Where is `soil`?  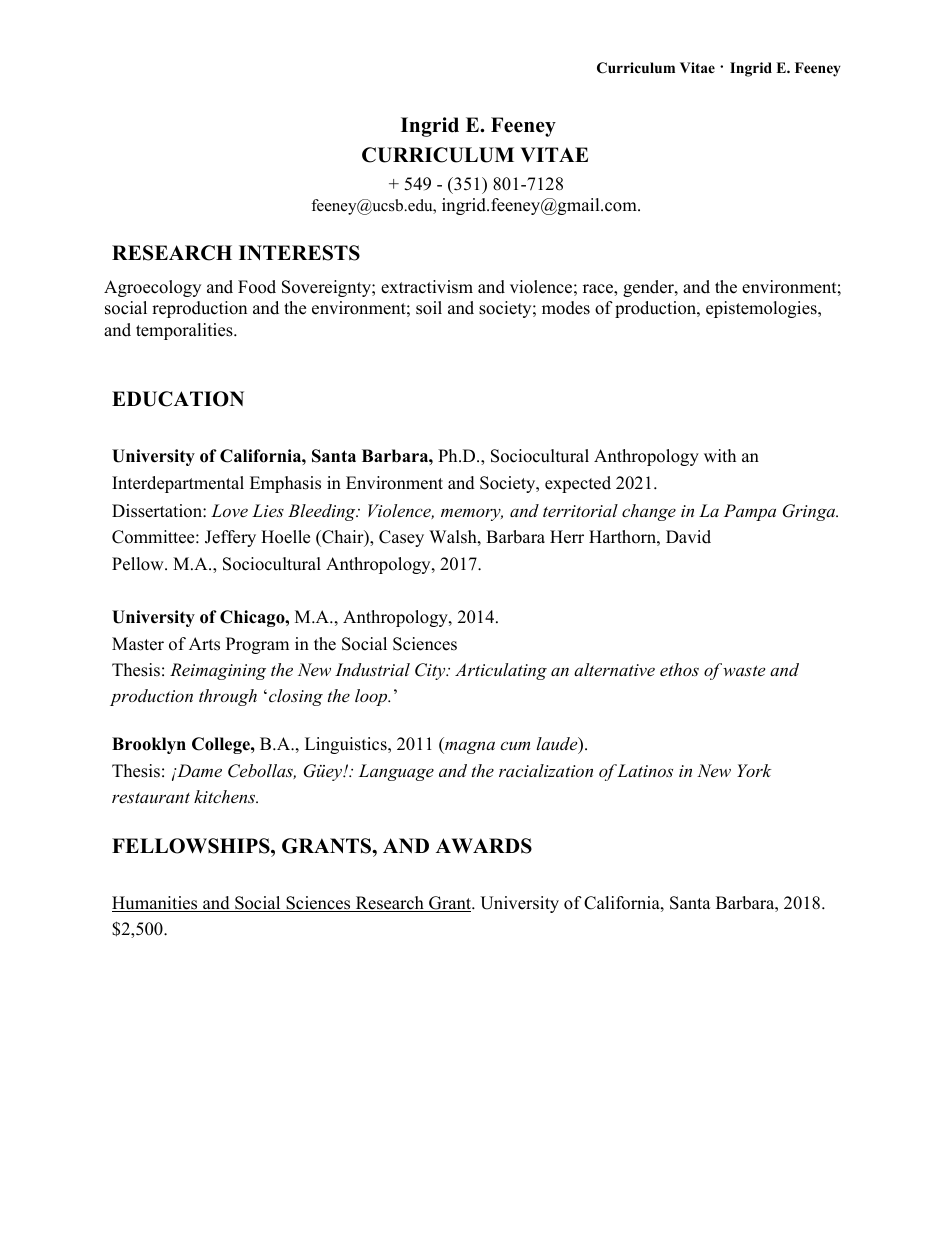 soil is located at coordinates (429, 308).
